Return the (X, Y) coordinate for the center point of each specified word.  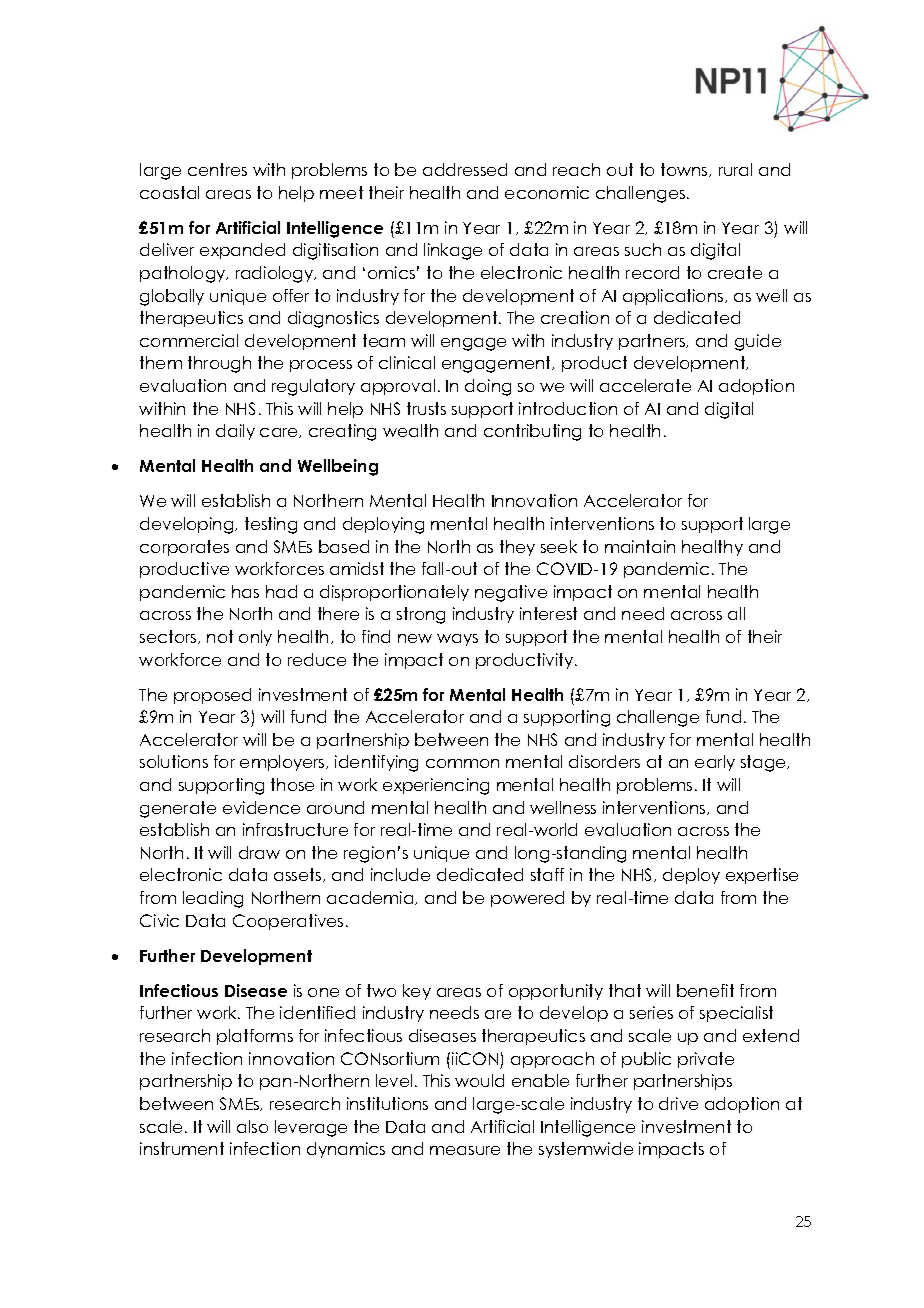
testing (271, 525)
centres (217, 169)
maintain (640, 546)
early (715, 763)
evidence (261, 807)
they (517, 548)
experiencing (436, 786)
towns (685, 170)
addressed (465, 169)
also (252, 1126)
